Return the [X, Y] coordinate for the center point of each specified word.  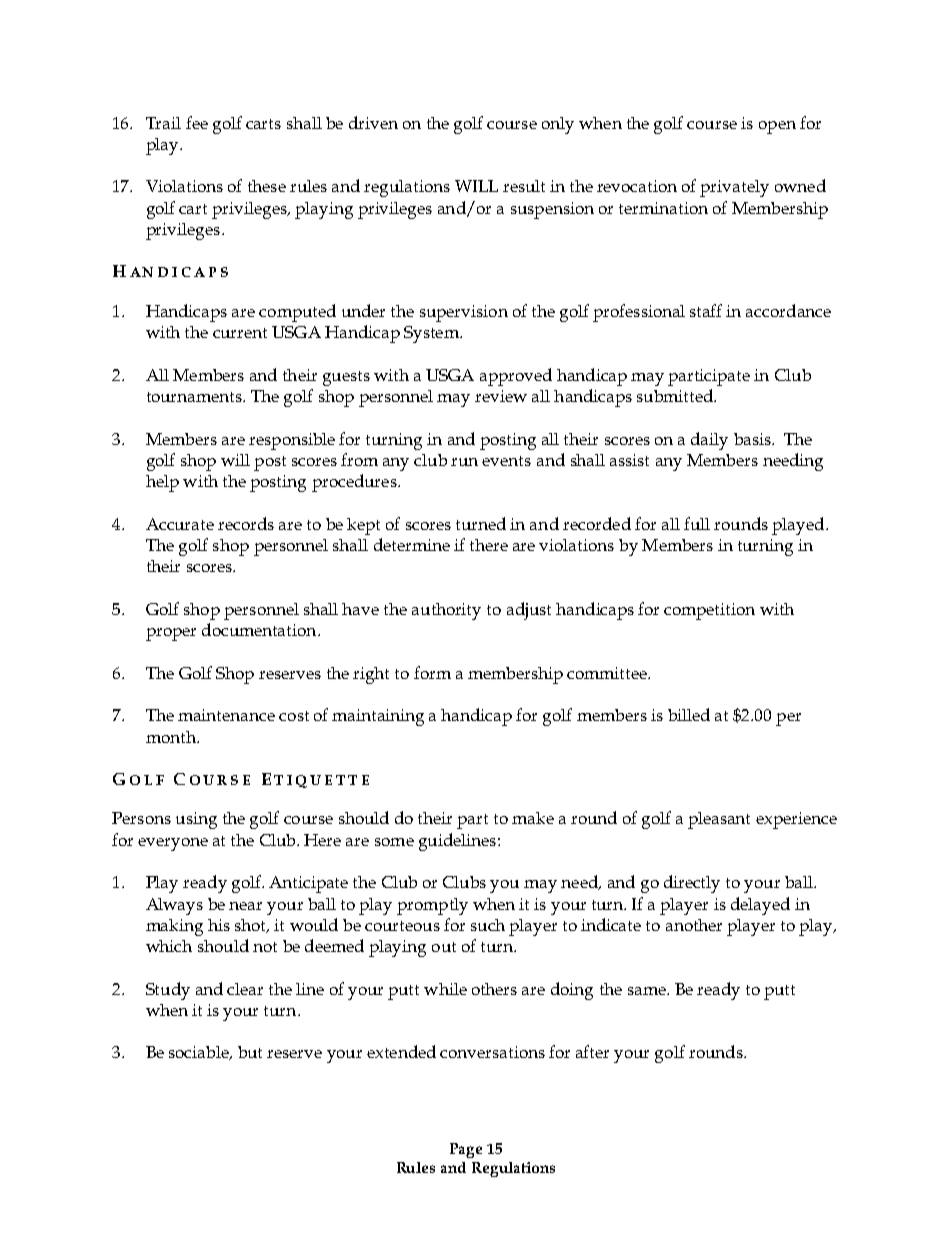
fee [197, 122]
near [245, 906]
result [524, 186]
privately [734, 188]
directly [692, 884]
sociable [200, 1053]
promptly [432, 906]
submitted [676, 395]
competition [709, 611]
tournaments [195, 397]
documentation [260, 629]
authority [446, 611]
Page [466, 1150]
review [501, 396]
